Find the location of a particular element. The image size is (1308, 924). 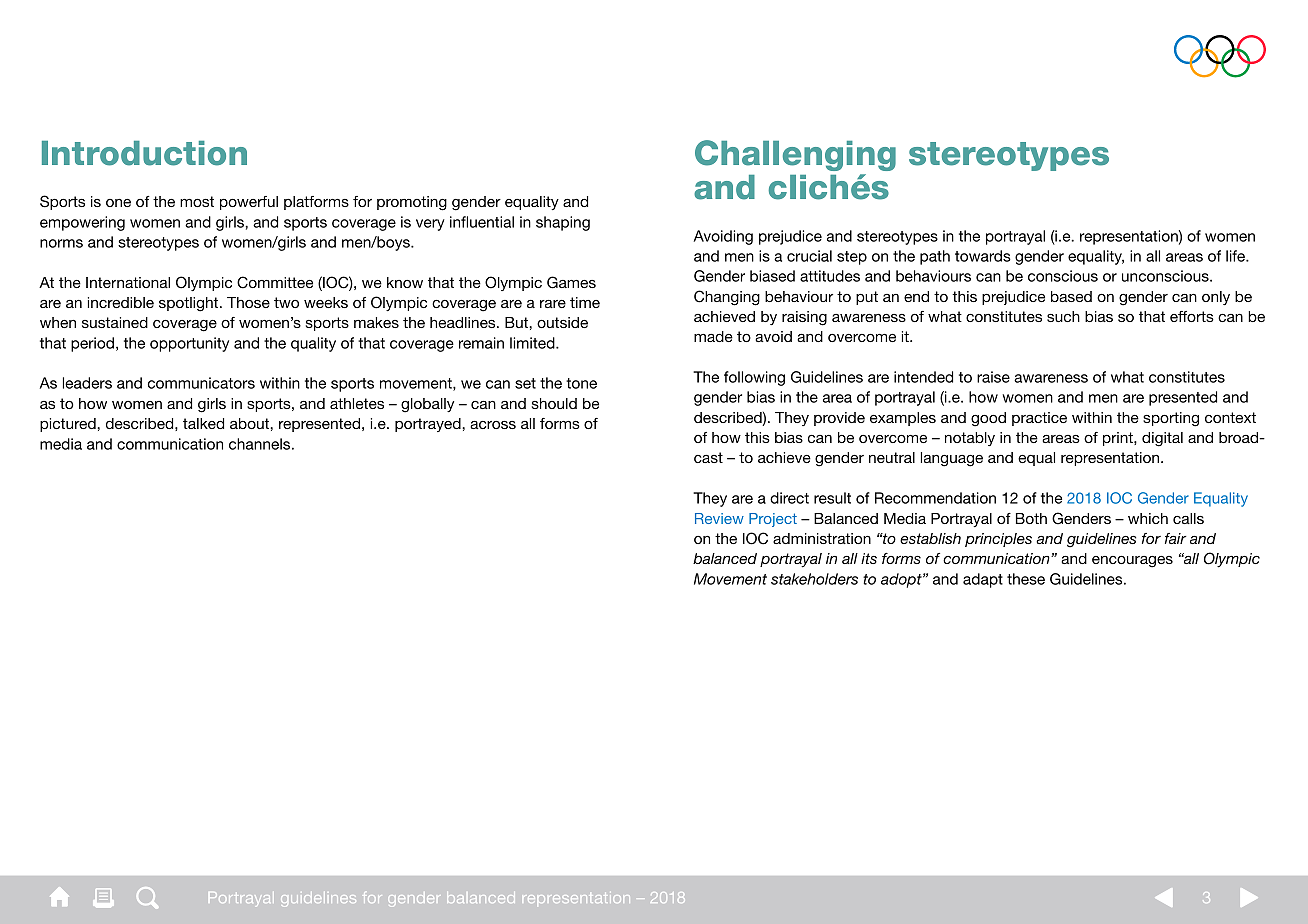

towards is located at coordinates (983, 256).
